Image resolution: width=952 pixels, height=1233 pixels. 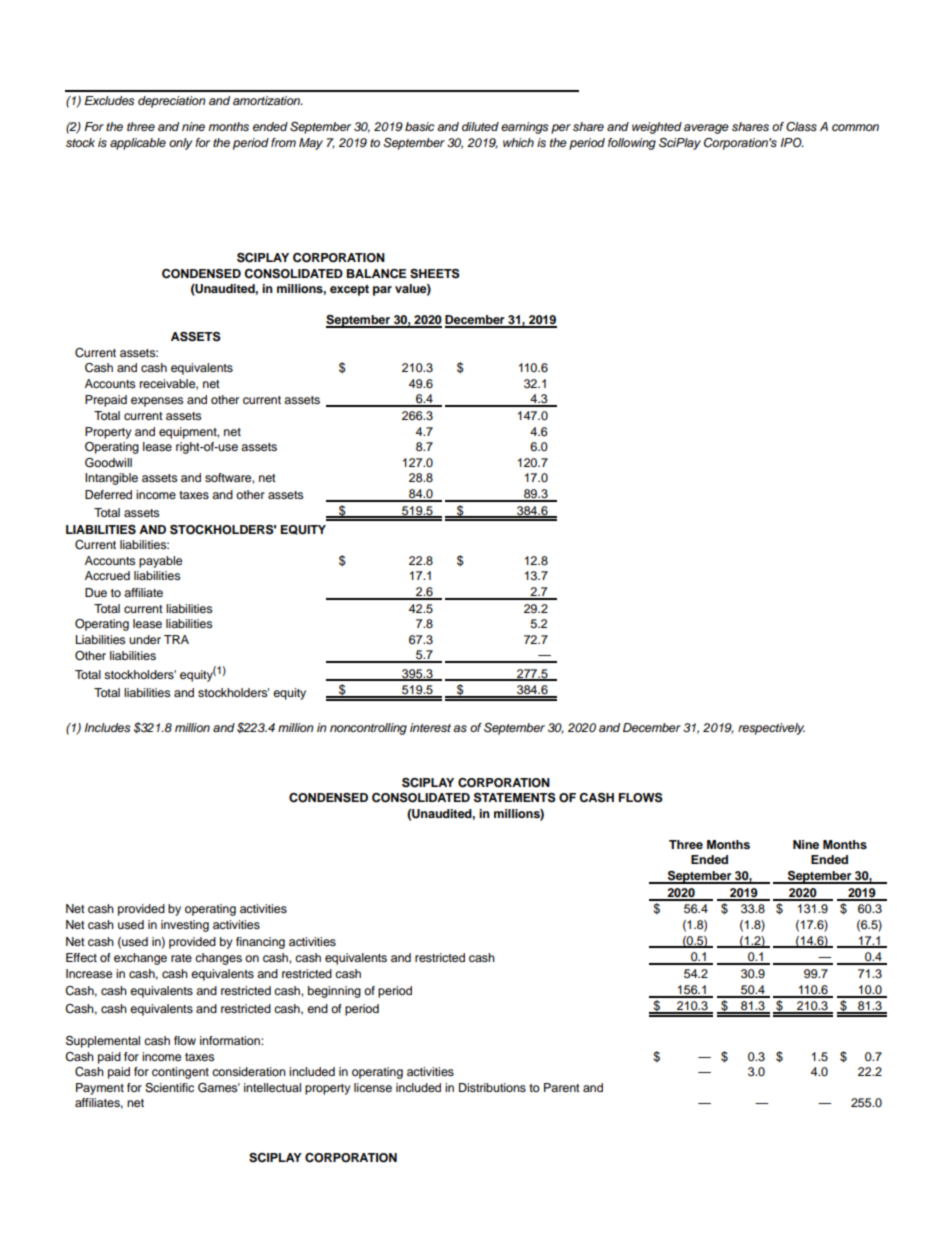 I want to click on contingent, so click(x=180, y=1073).
